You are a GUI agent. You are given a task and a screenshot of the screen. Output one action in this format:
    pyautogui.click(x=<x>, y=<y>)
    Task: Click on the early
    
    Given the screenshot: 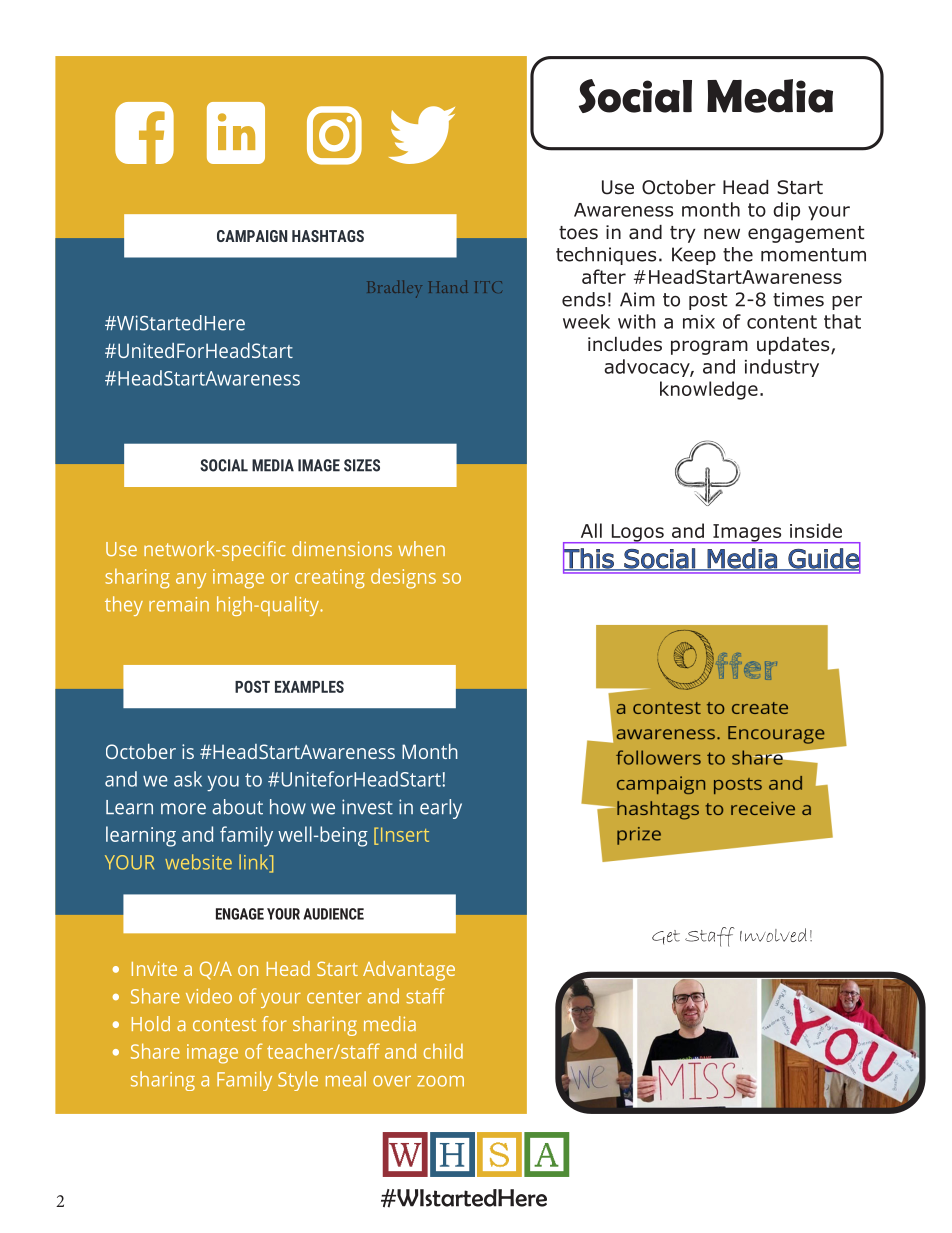 What is the action you would take?
    pyautogui.click(x=441, y=809)
